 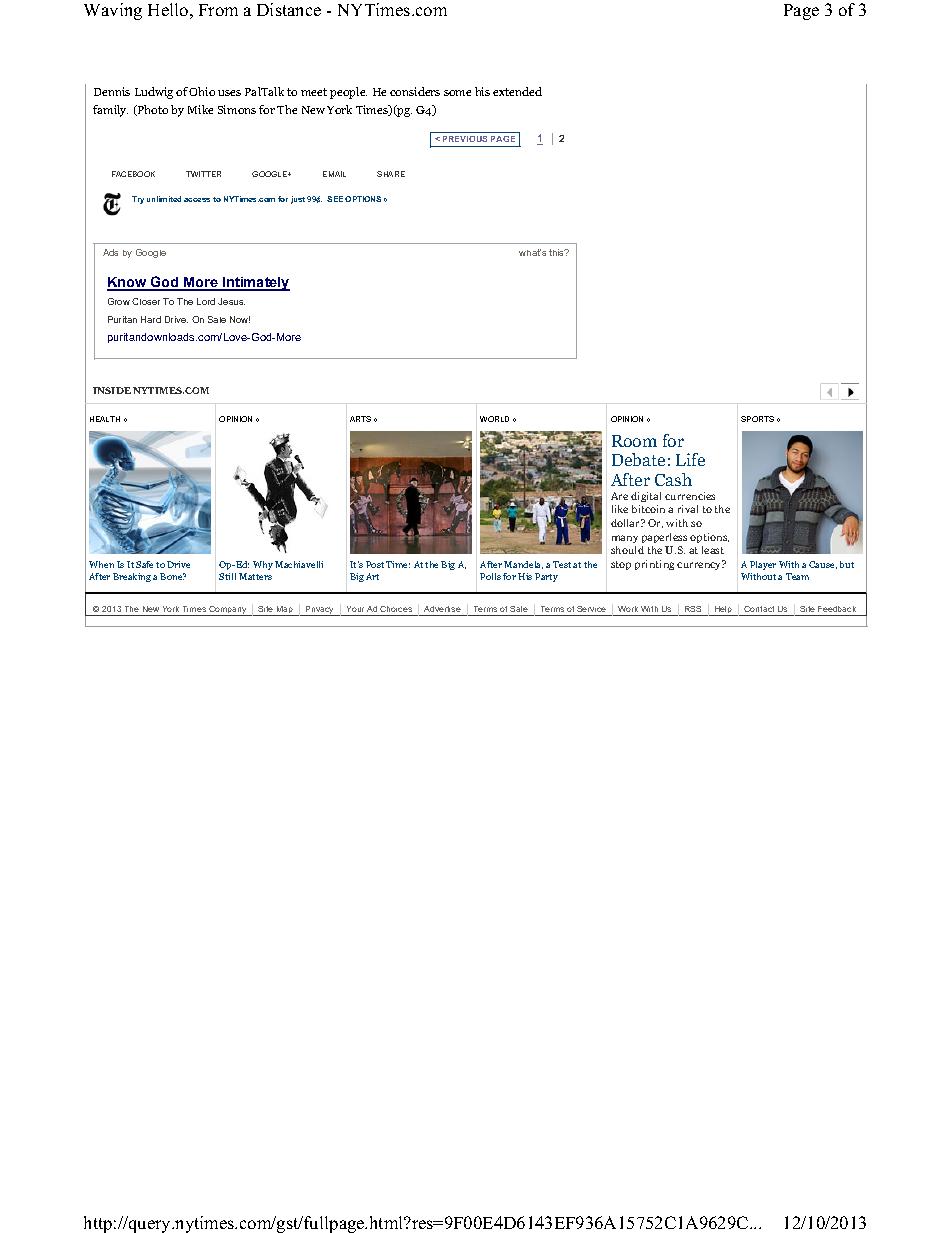 I want to click on extended, so click(x=517, y=91).
